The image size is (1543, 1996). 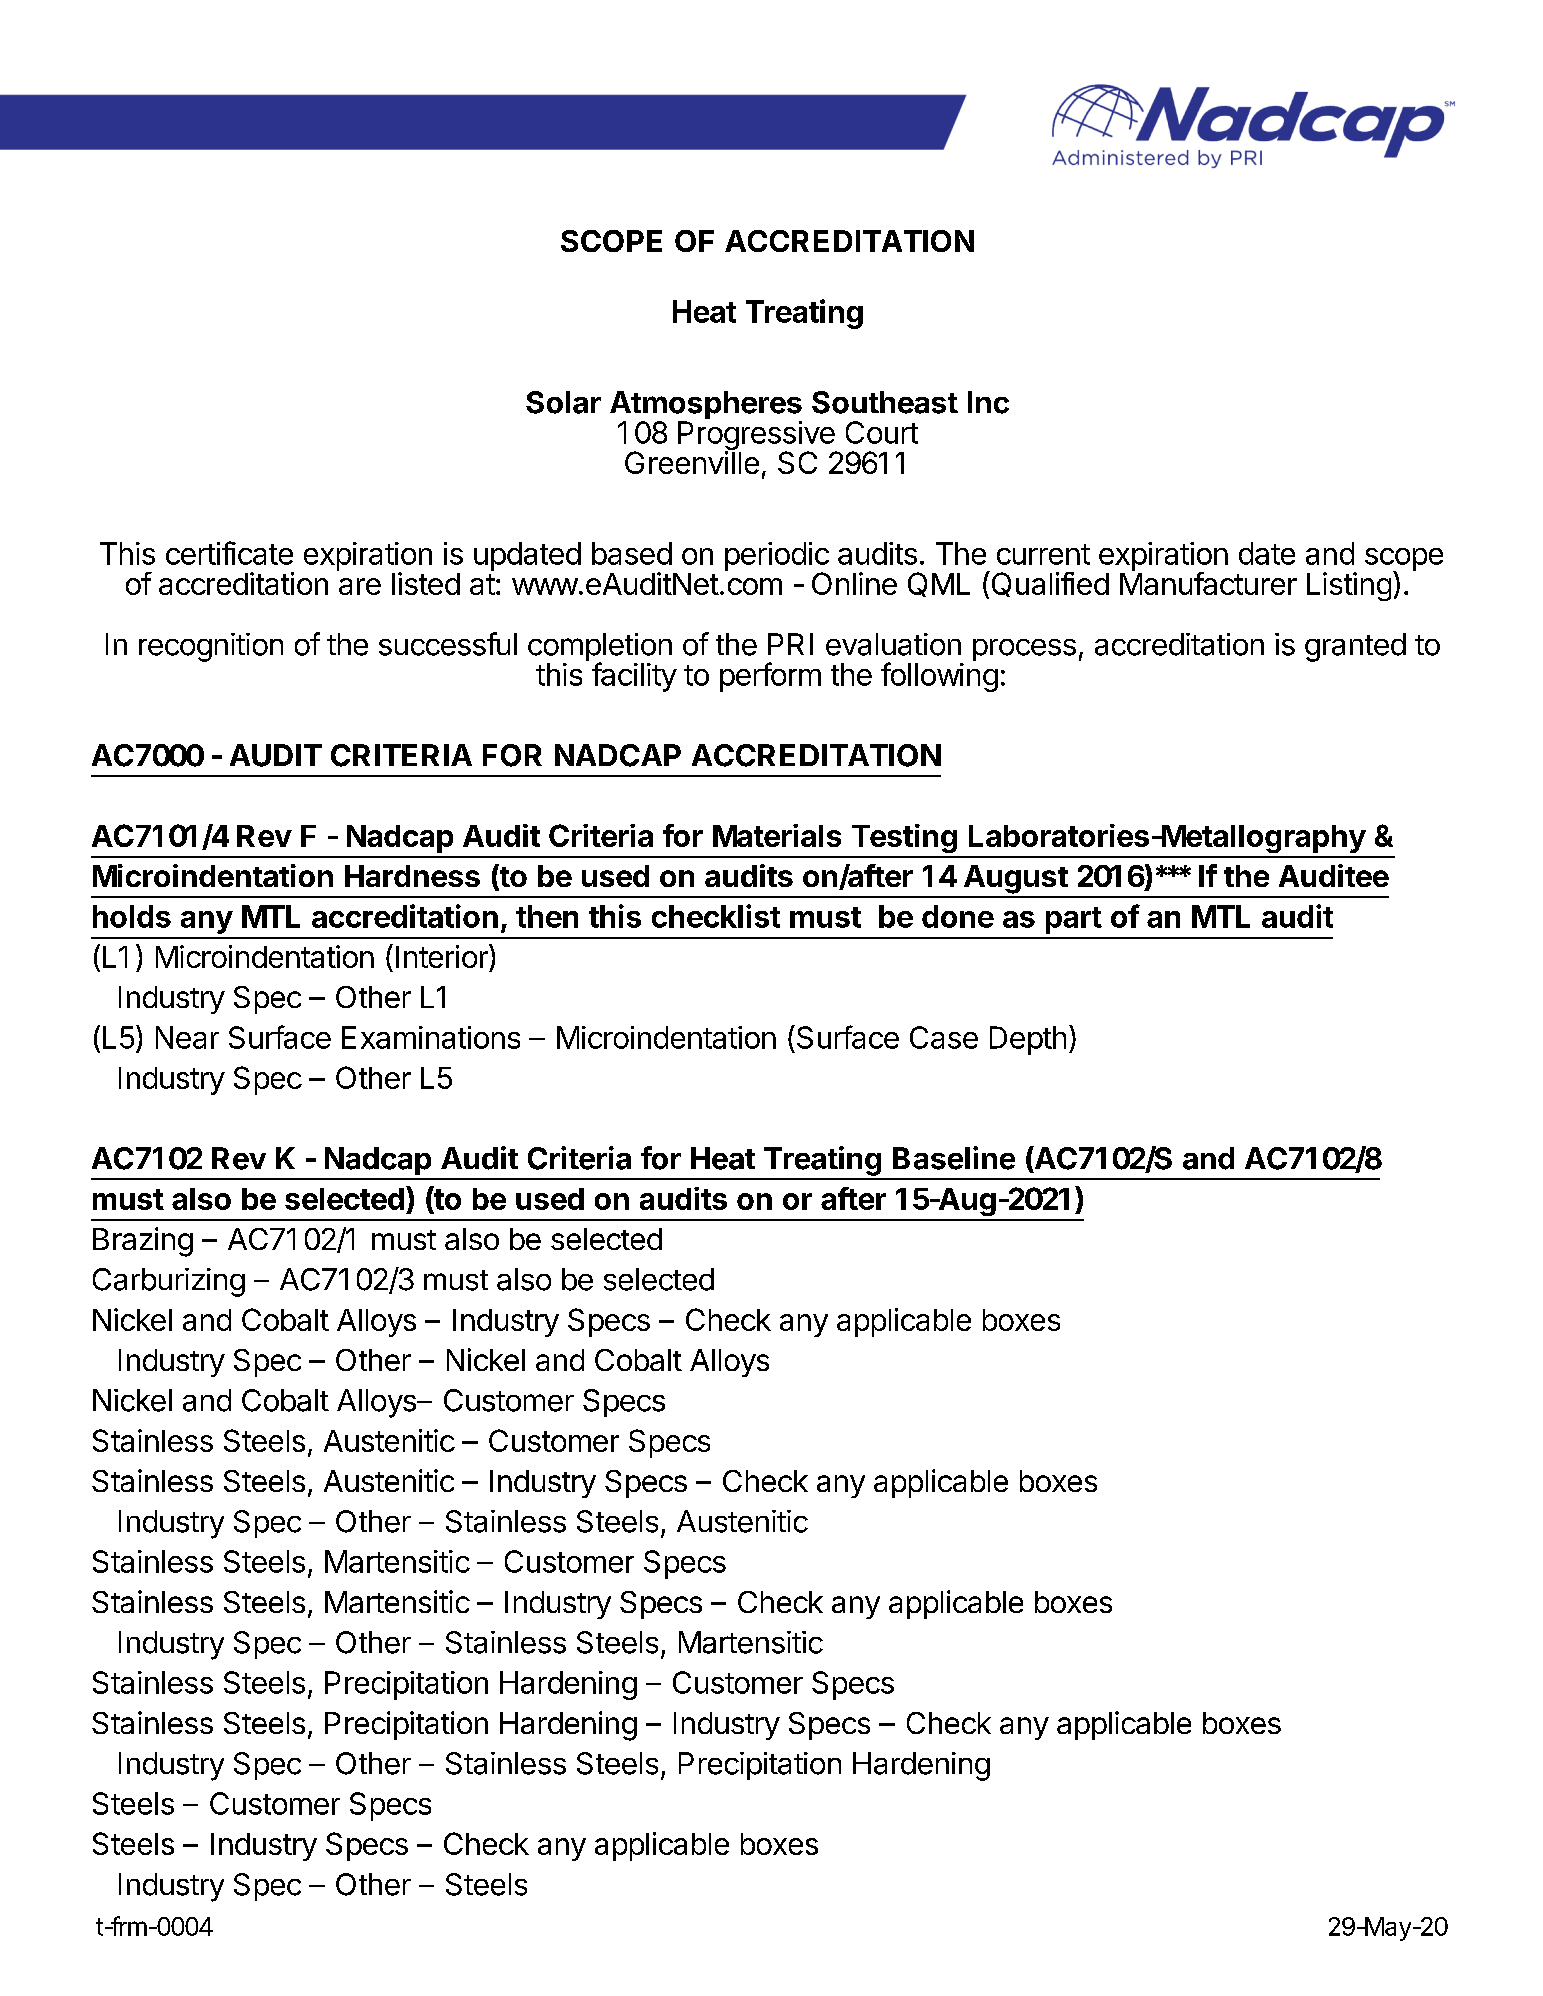 What do you see at coordinates (757, 437) in the image?
I see `Progressive` at bounding box center [757, 437].
